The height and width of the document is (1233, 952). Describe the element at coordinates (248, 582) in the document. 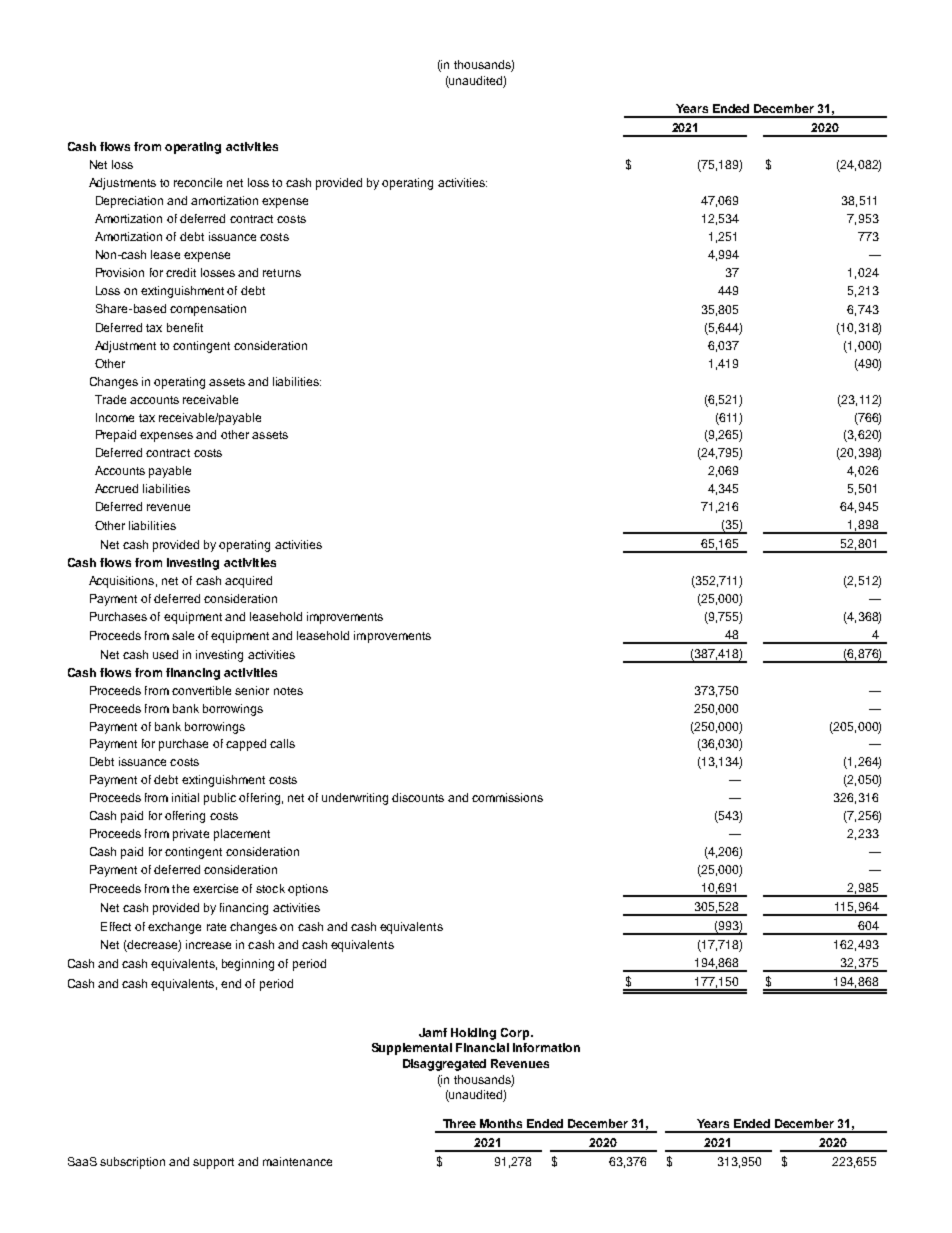

I see `acquired` at that location.
